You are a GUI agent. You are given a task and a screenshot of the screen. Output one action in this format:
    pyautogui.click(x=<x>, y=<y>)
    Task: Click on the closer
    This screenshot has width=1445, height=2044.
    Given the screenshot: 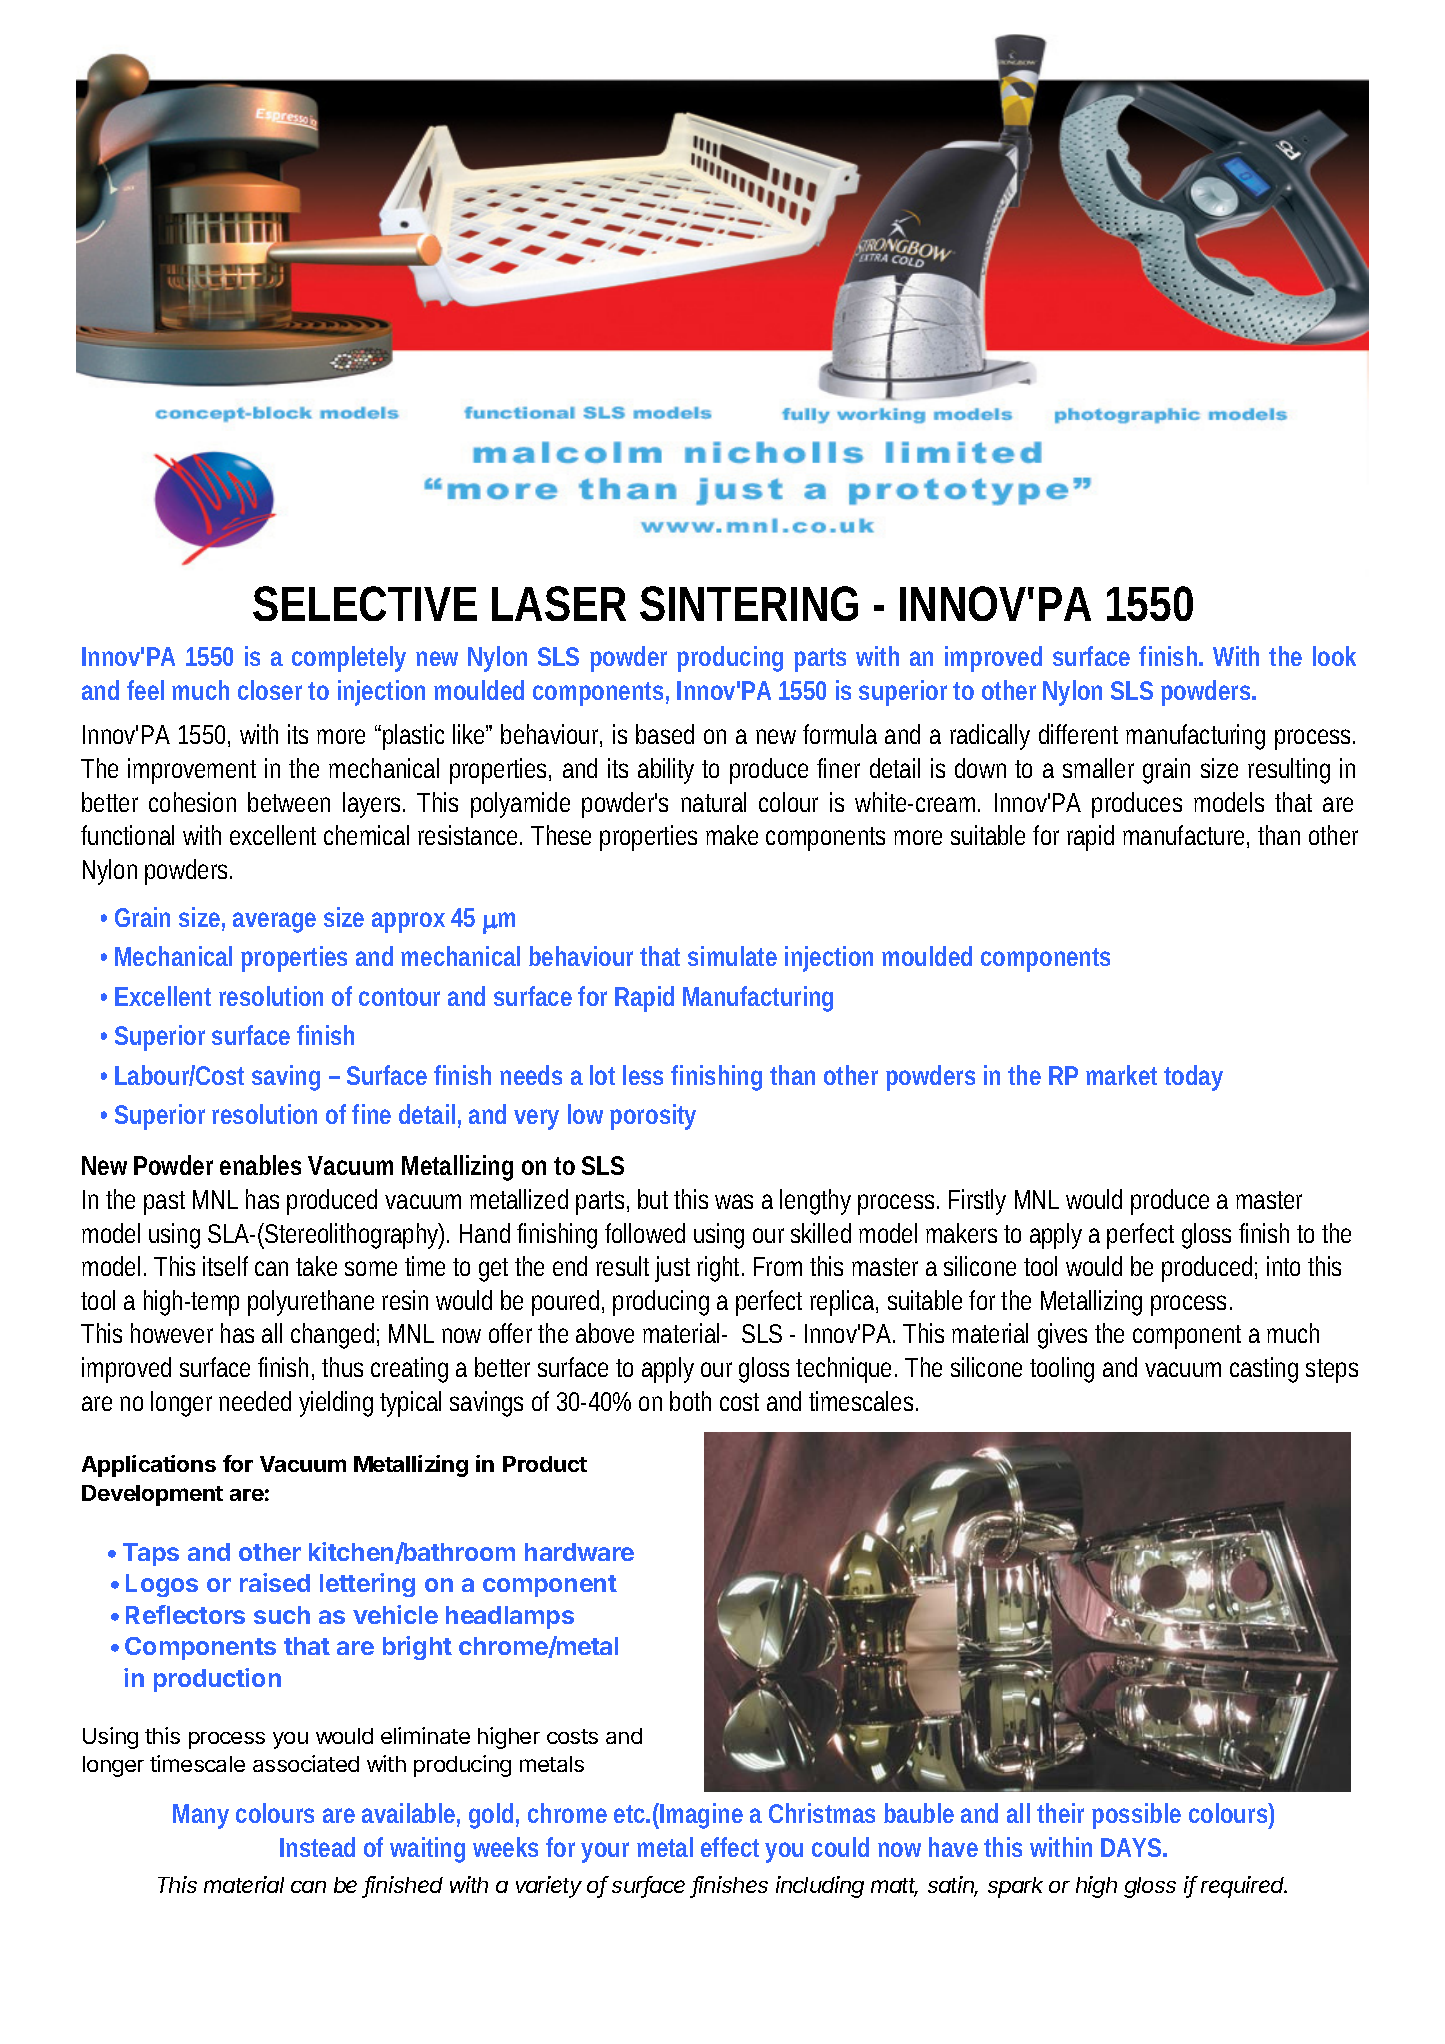 What is the action you would take?
    pyautogui.click(x=270, y=690)
